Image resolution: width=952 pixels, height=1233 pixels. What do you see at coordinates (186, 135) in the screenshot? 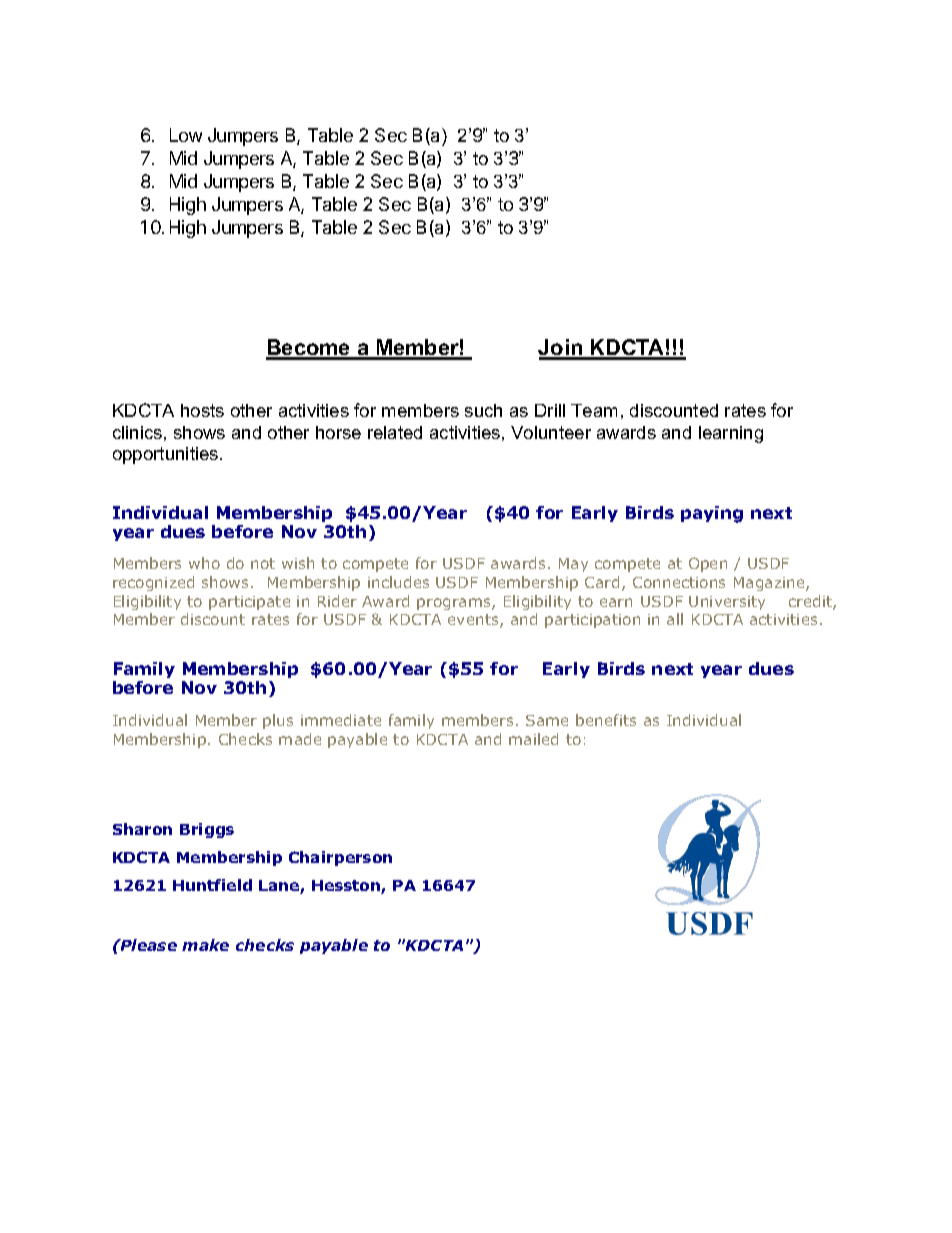
I see `Low` at bounding box center [186, 135].
